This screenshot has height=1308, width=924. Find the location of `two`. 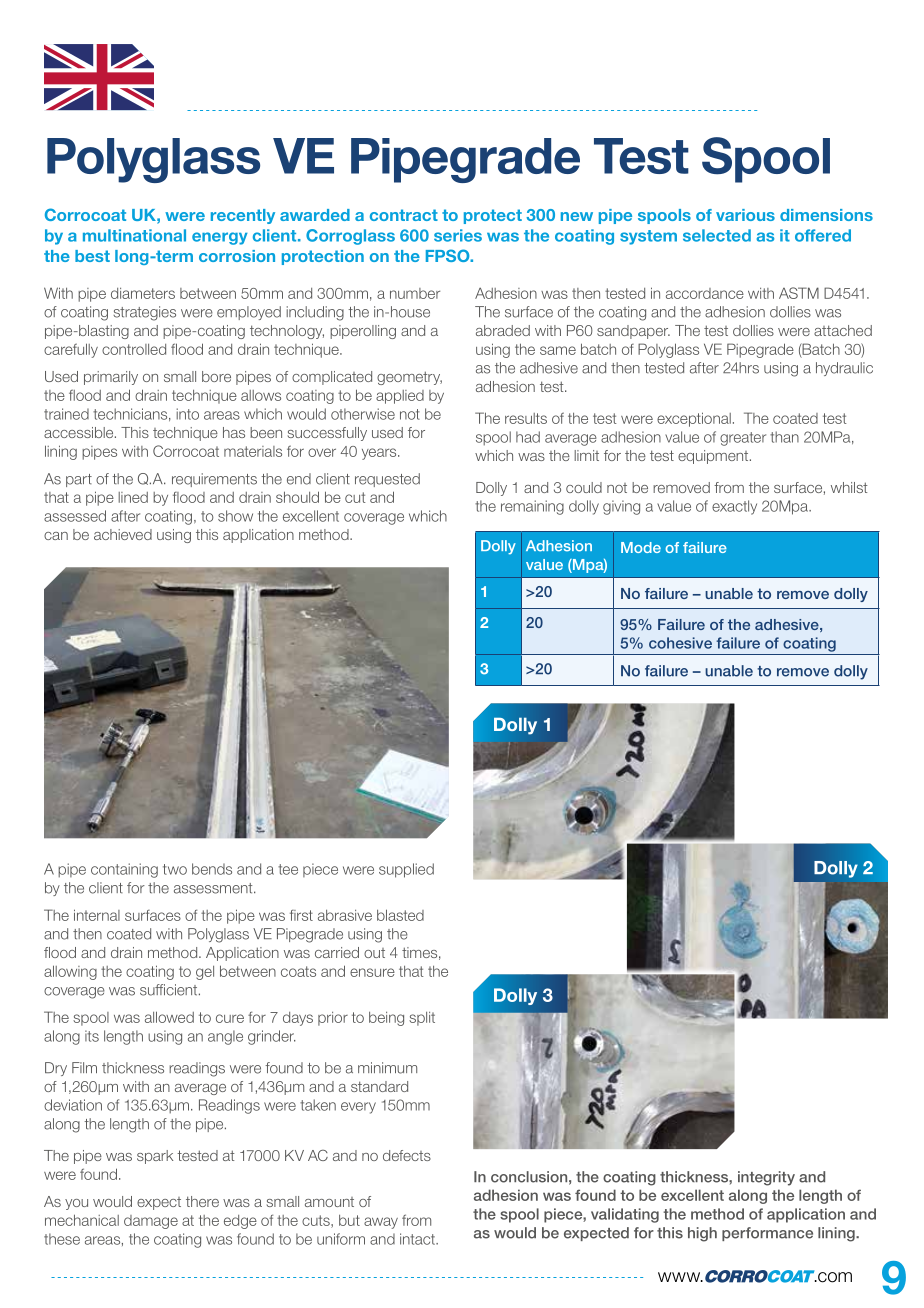

two is located at coordinates (175, 869).
